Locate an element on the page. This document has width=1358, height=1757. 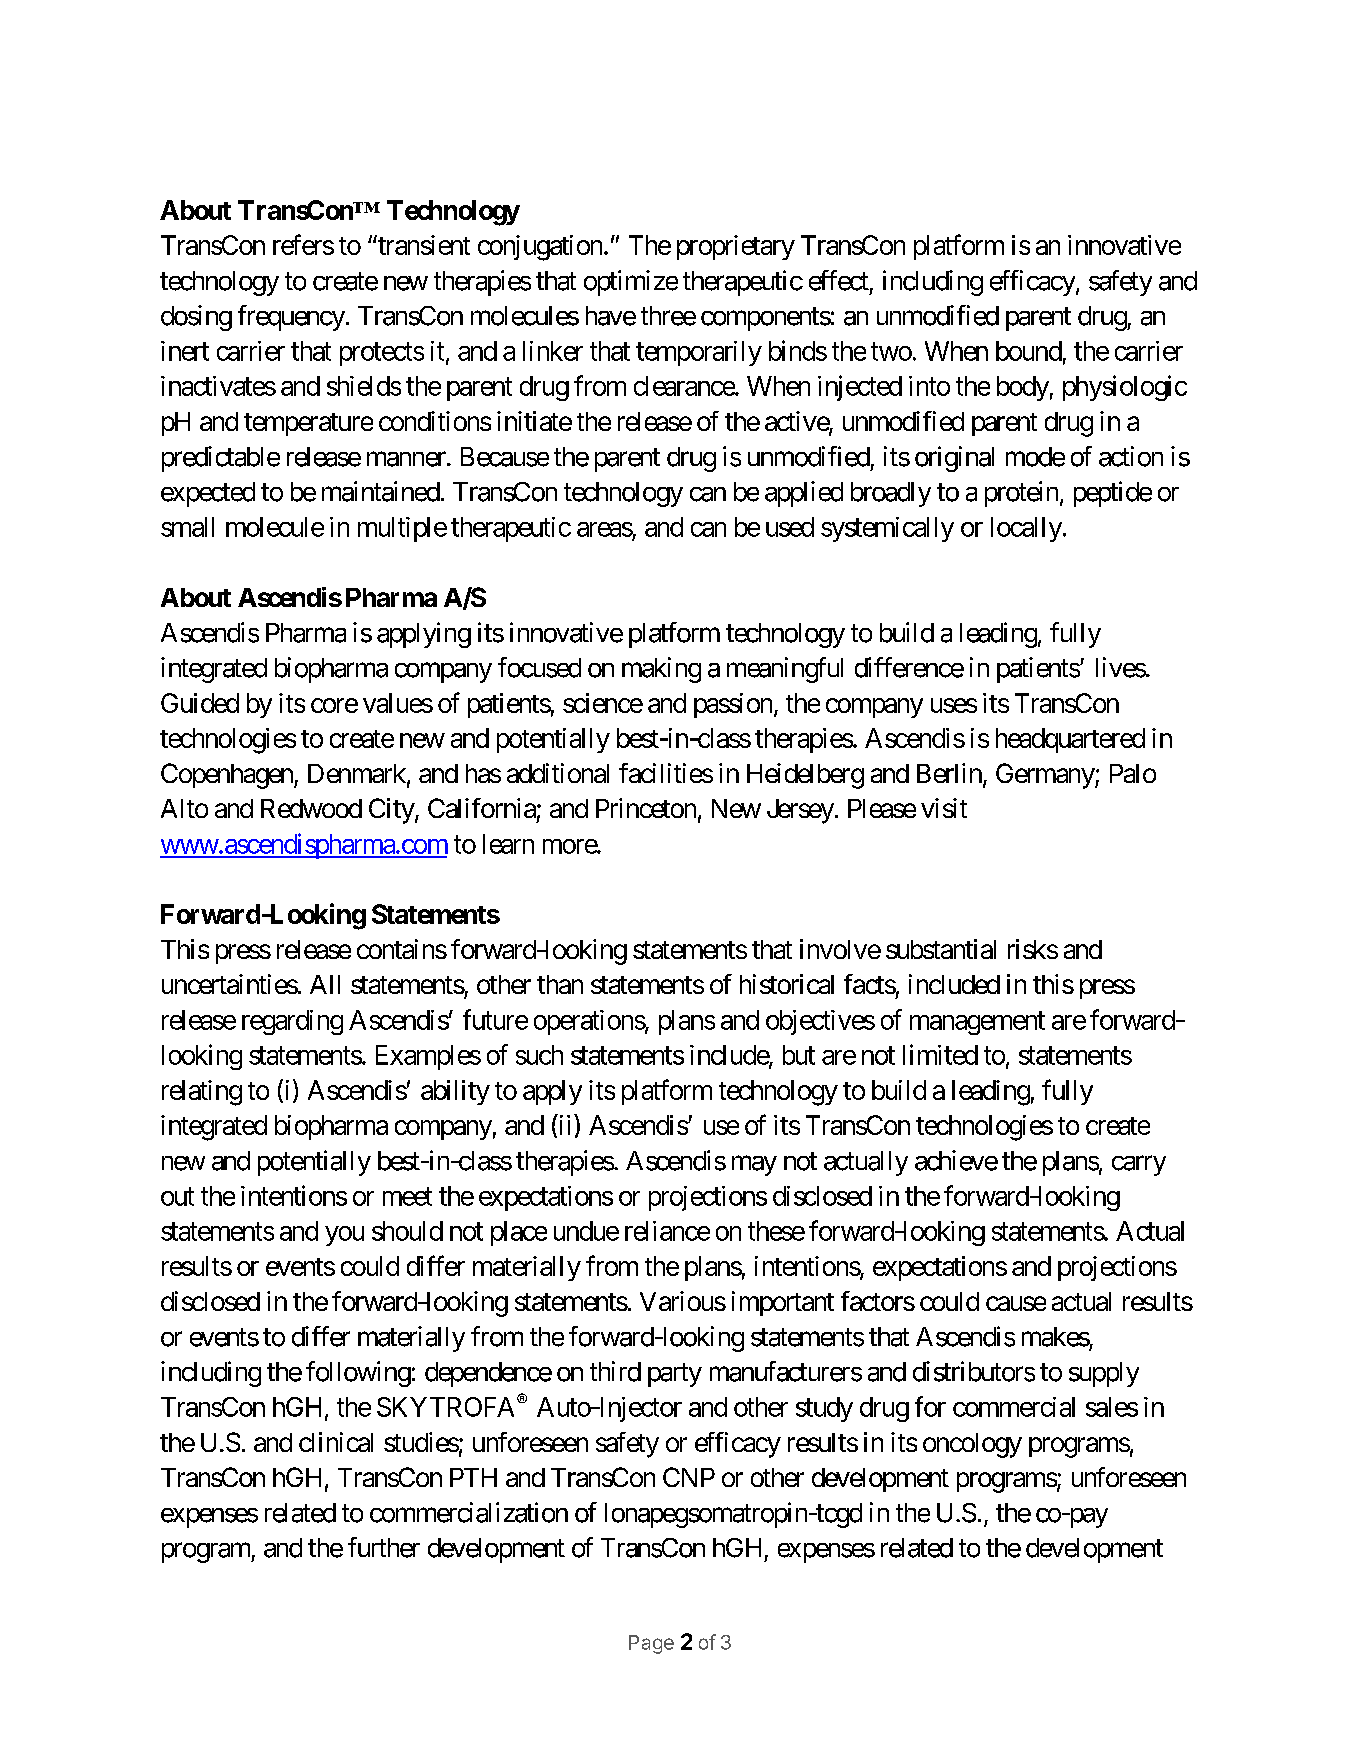
bound is located at coordinates (1029, 351).
